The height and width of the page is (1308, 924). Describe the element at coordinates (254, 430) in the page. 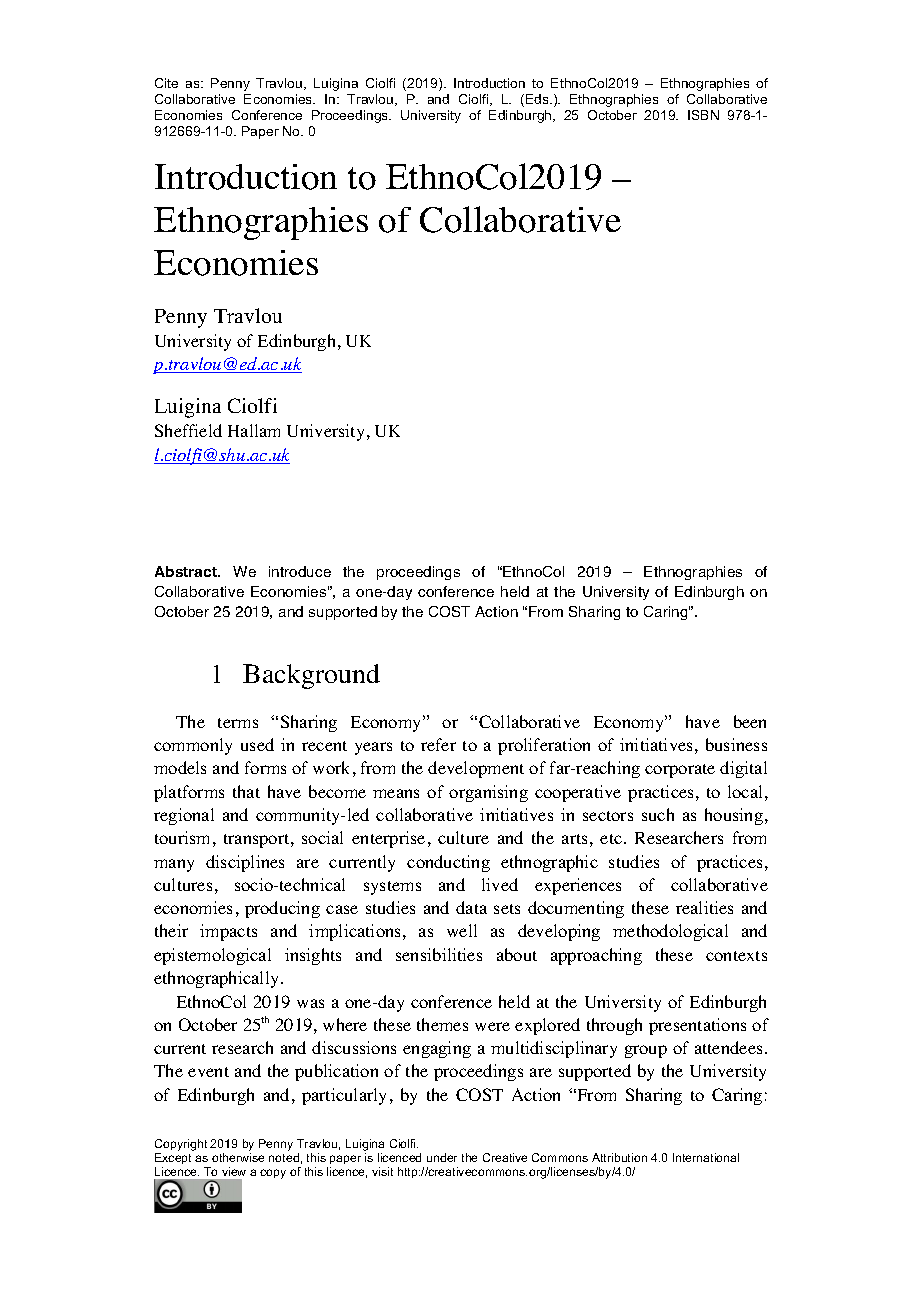

I see `Hallam` at that location.
